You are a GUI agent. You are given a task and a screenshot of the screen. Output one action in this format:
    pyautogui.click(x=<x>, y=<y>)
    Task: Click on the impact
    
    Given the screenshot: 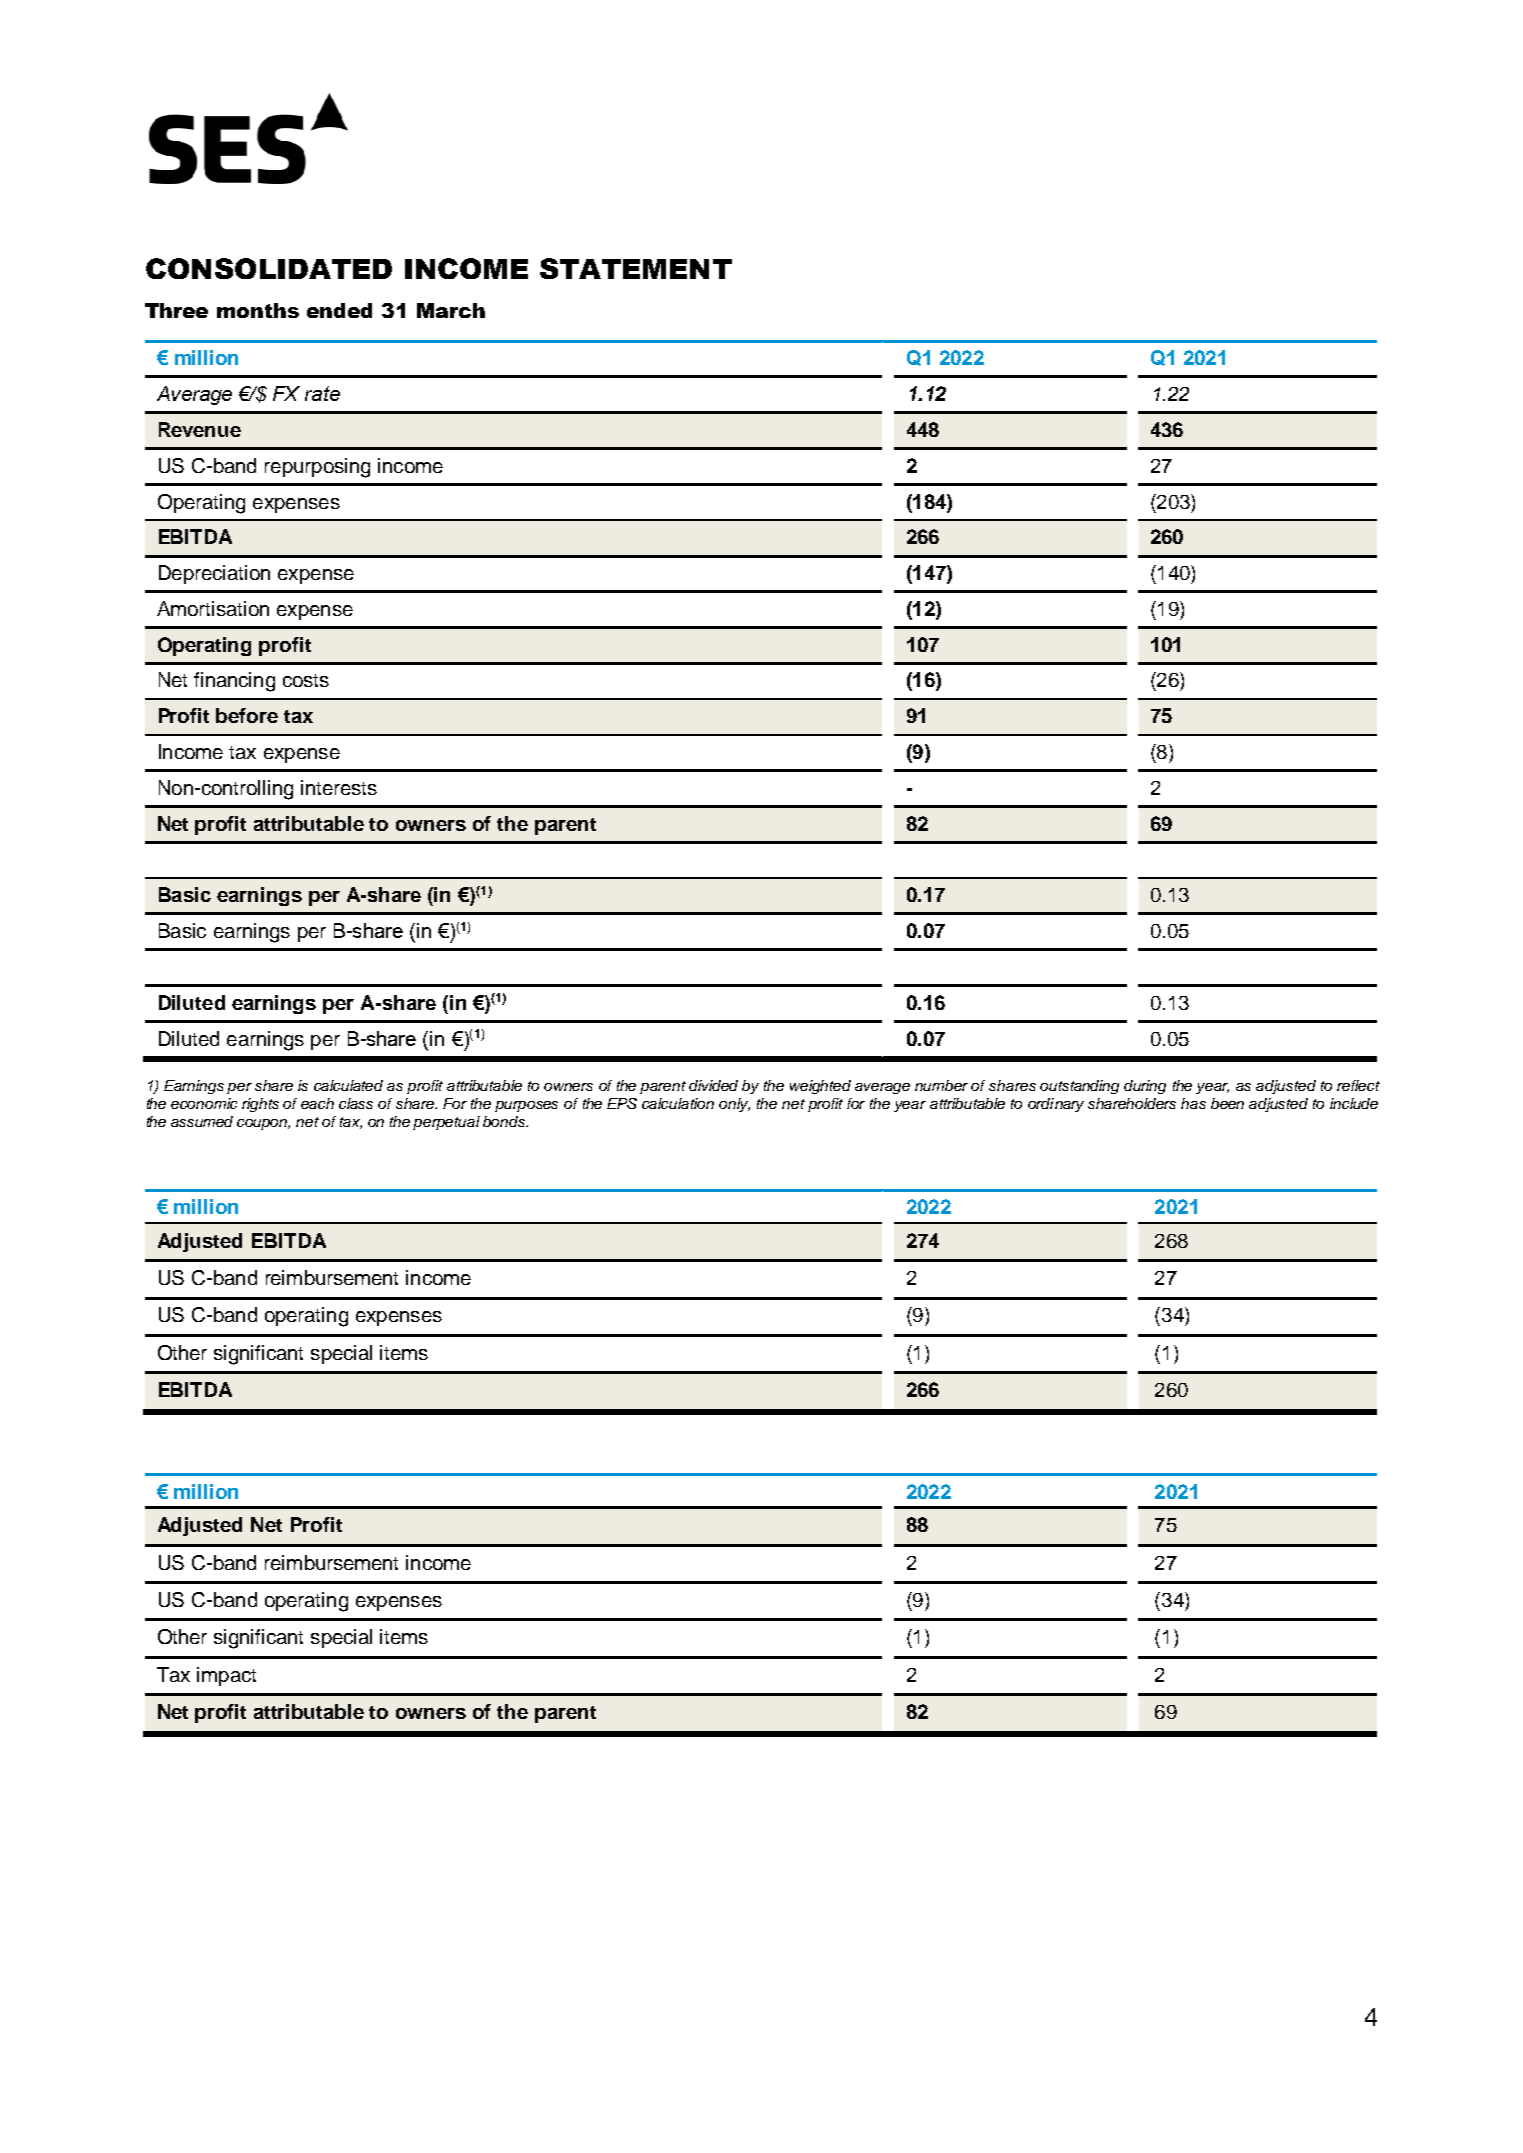 What is the action you would take?
    pyautogui.click(x=226, y=1676)
